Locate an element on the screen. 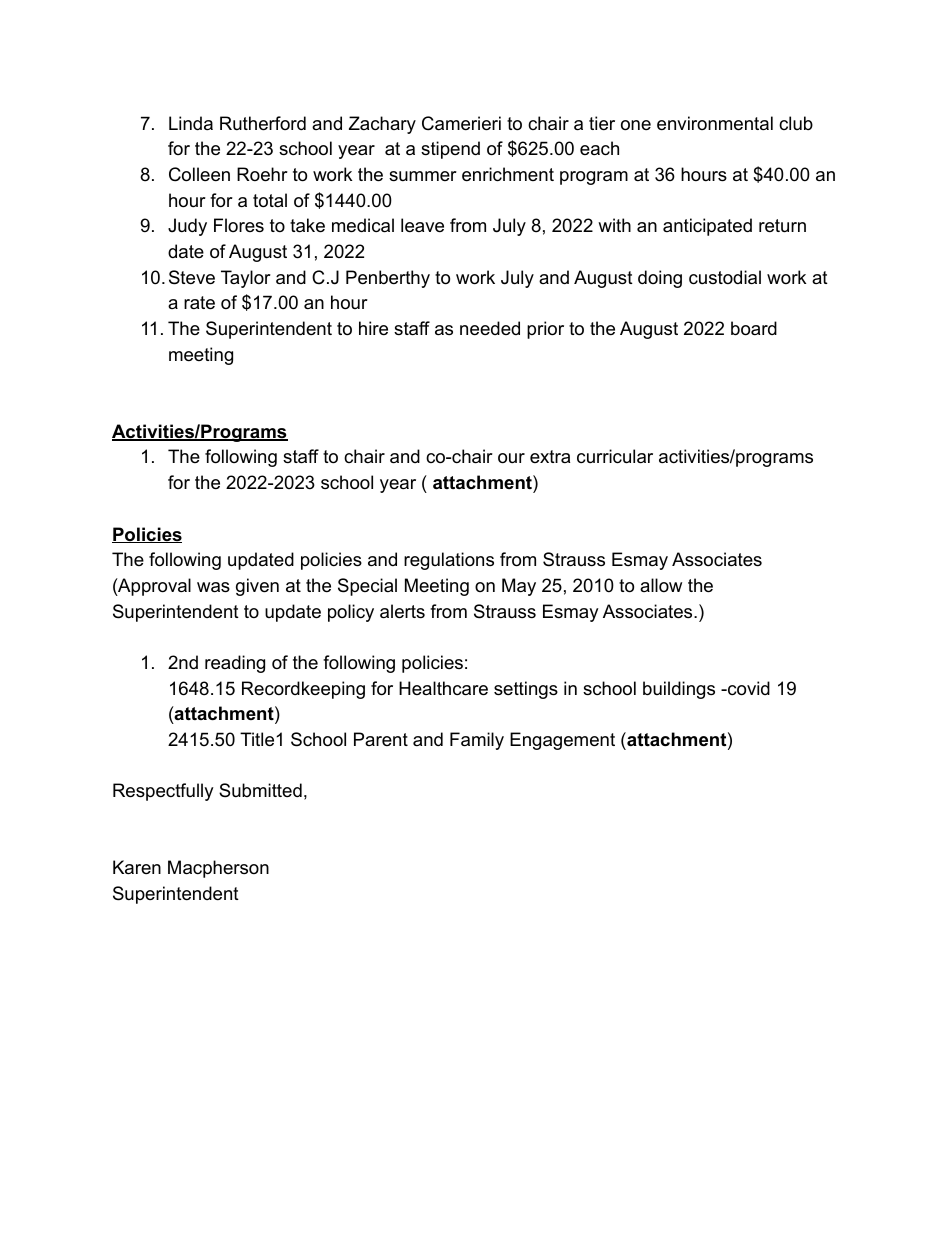  Linda is located at coordinates (191, 123).
